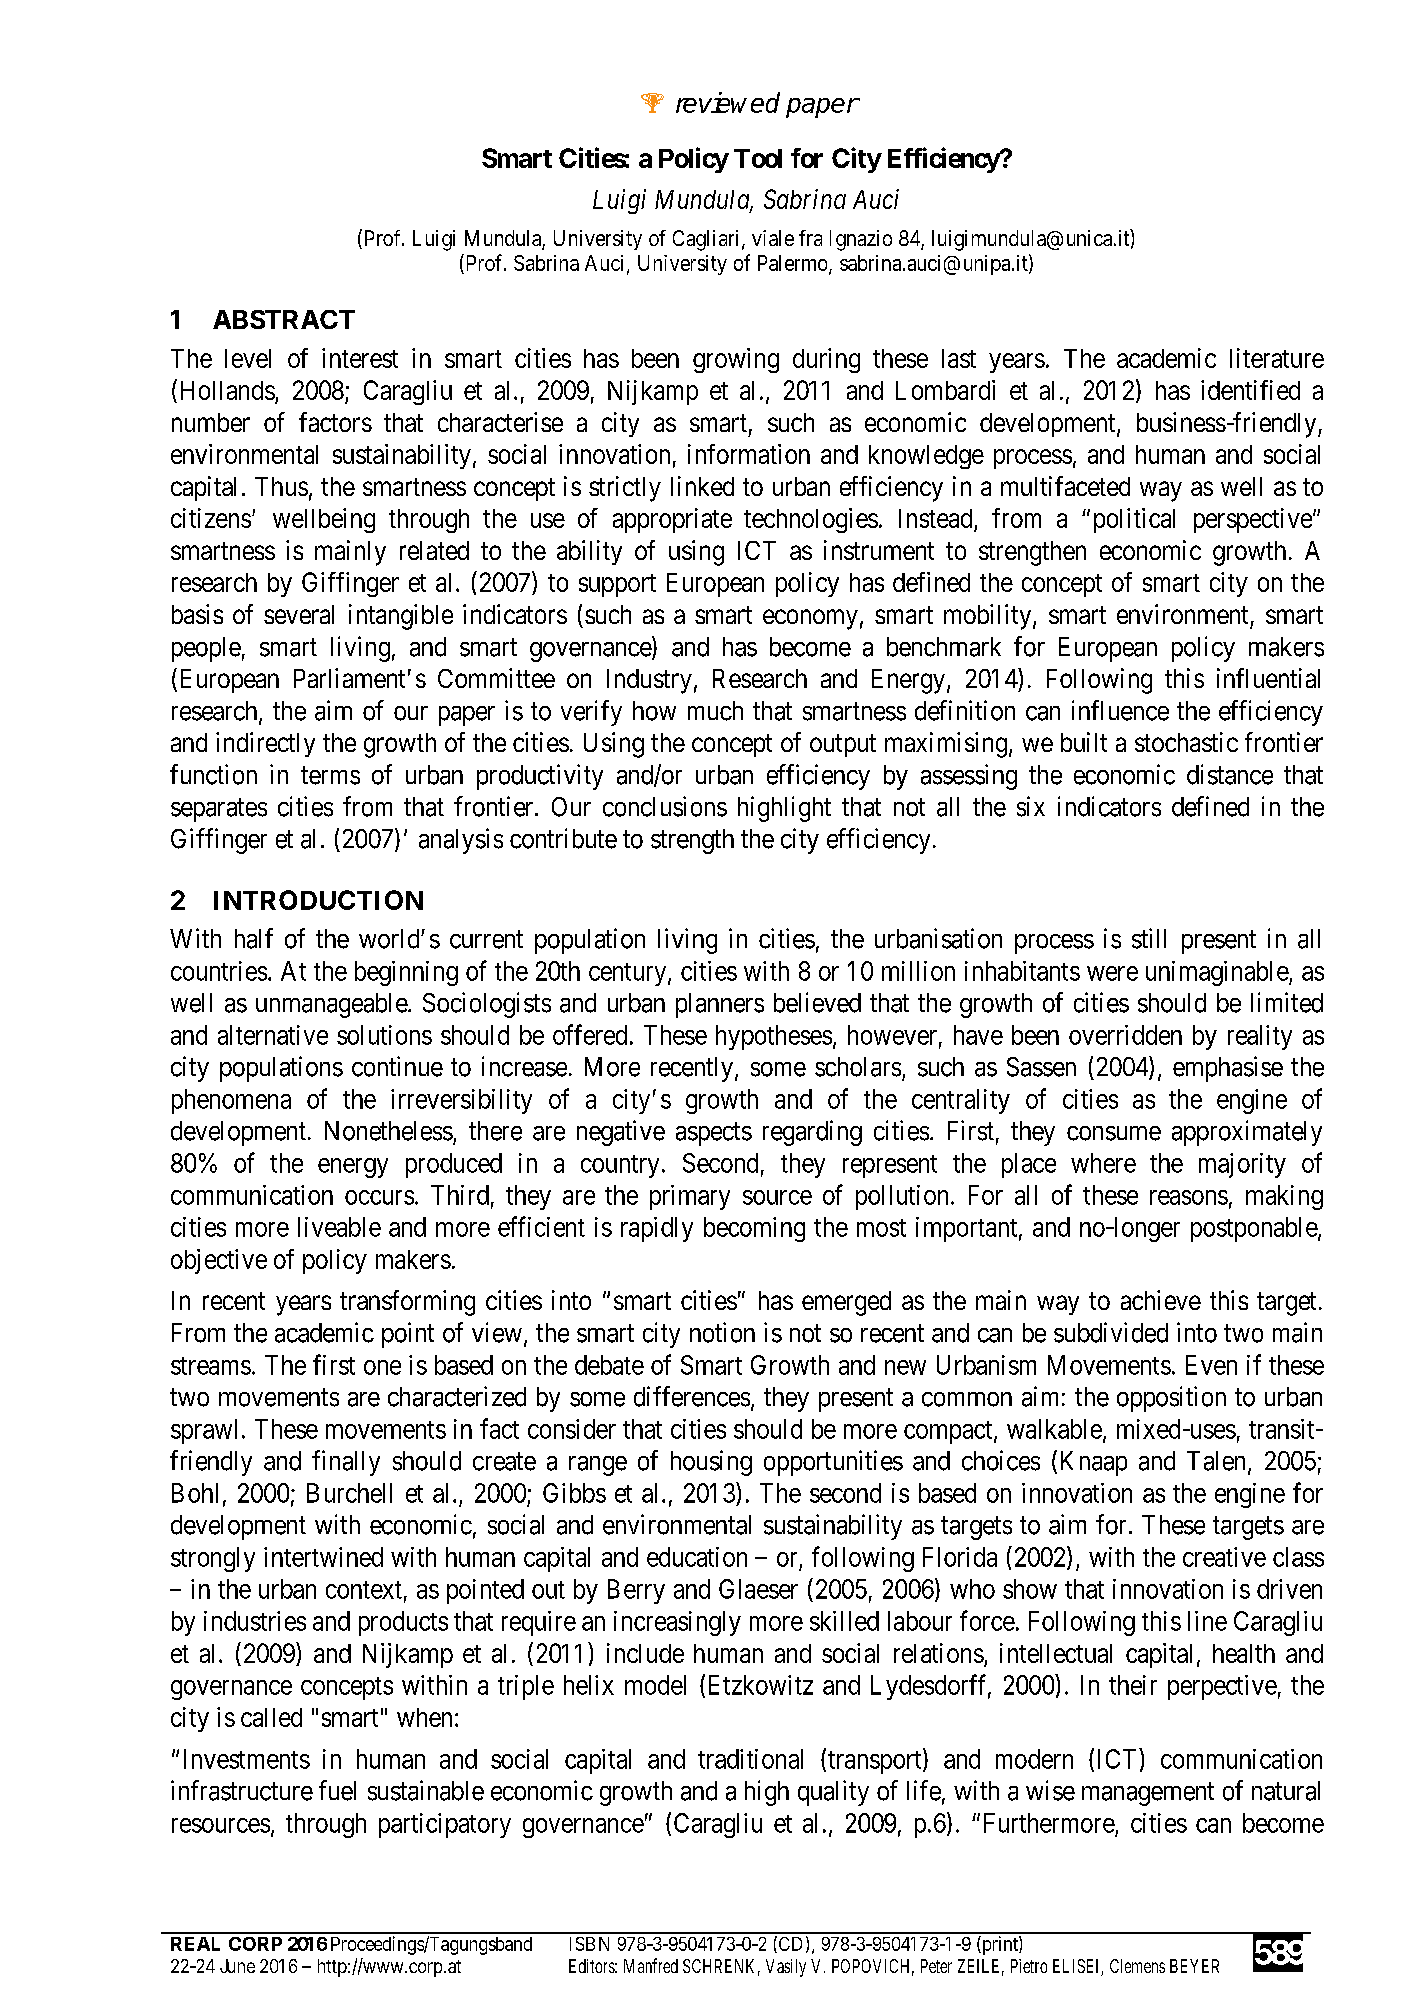  I want to click on ABSTRACT, so click(284, 319).
